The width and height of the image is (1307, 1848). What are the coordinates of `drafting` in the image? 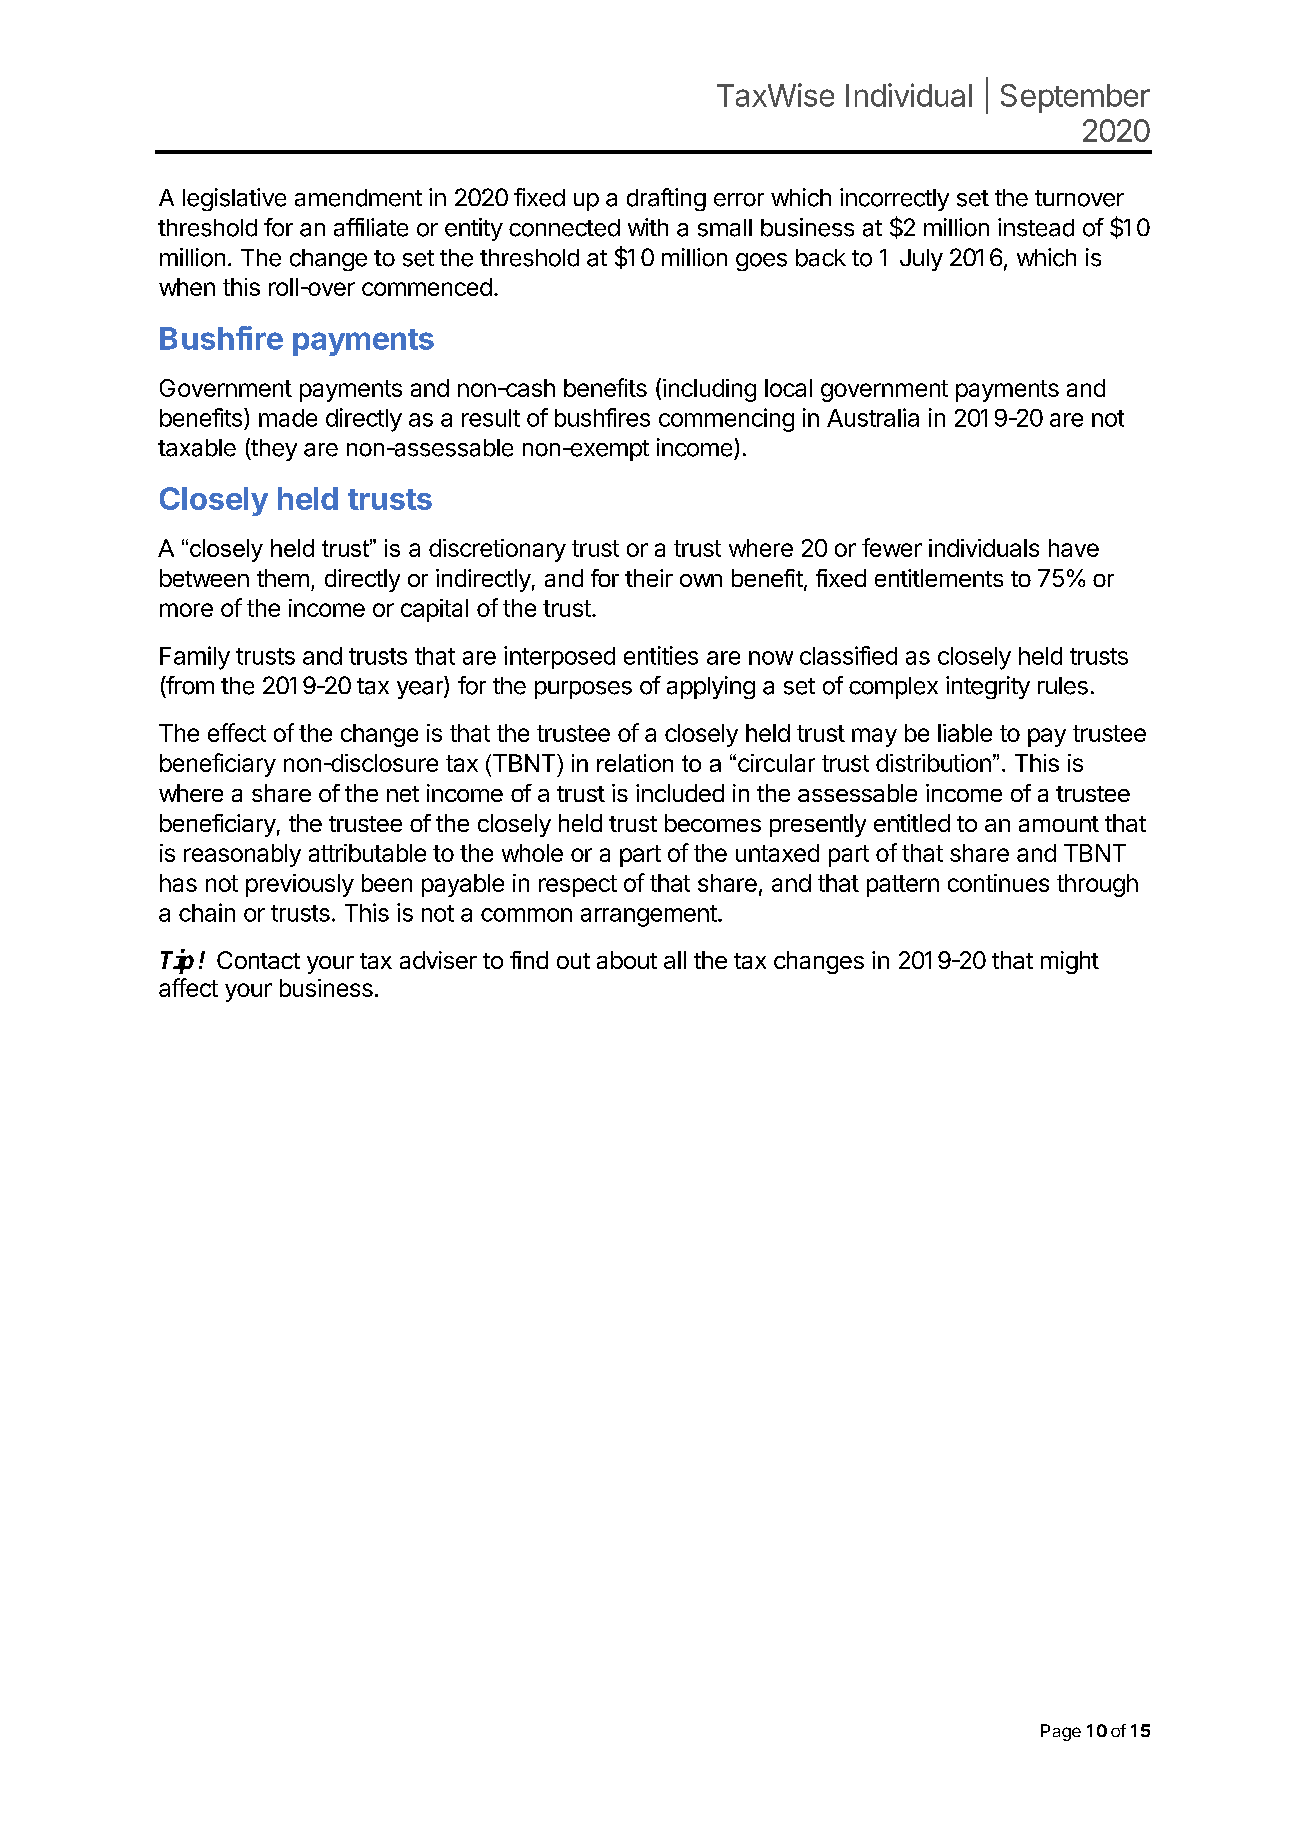 It's located at (666, 199).
